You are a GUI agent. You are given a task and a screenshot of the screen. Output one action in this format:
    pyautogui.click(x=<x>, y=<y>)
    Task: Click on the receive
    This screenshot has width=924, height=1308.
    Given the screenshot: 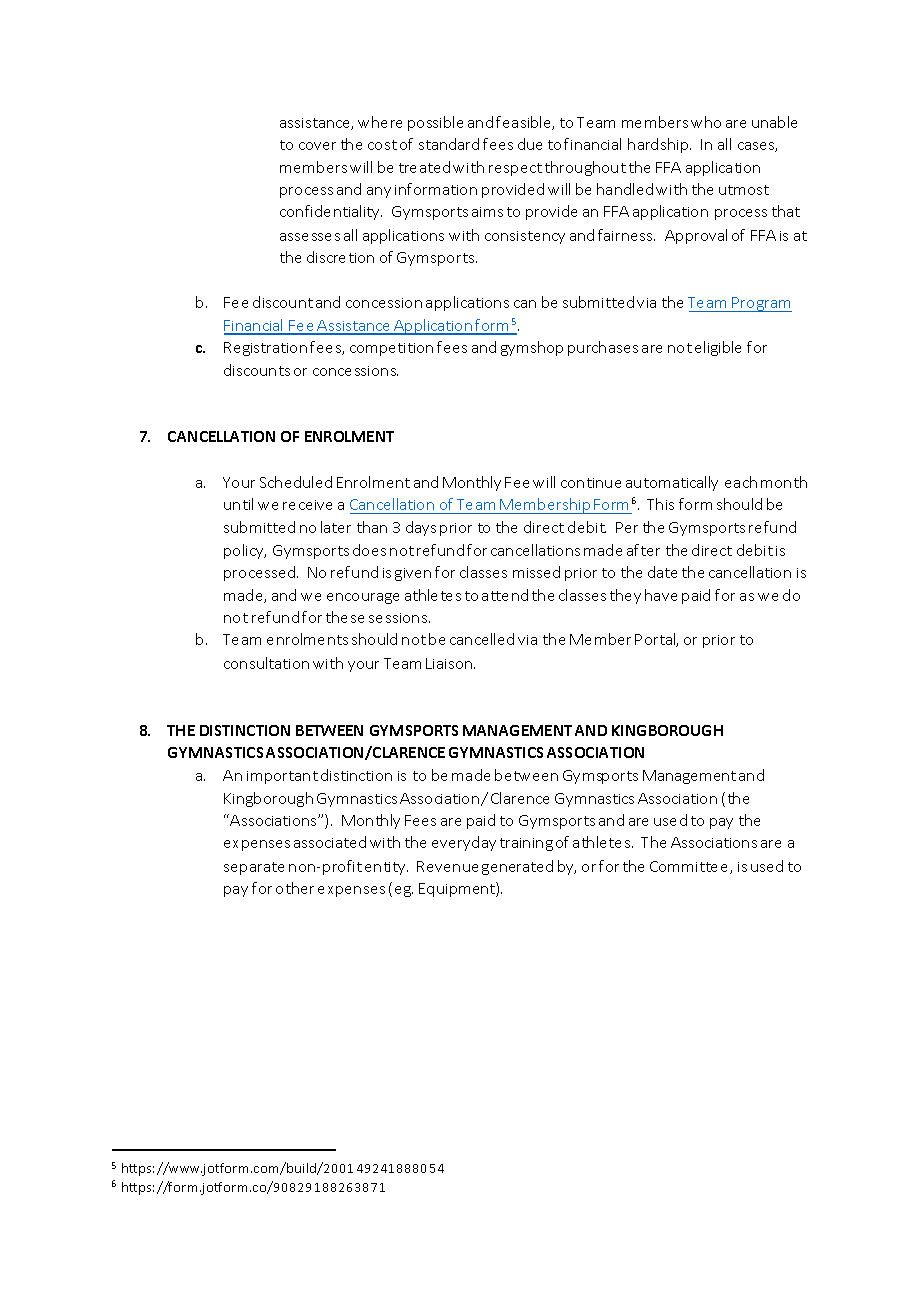 What is the action you would take?
    pyautogui.click(x=307, y=505)
